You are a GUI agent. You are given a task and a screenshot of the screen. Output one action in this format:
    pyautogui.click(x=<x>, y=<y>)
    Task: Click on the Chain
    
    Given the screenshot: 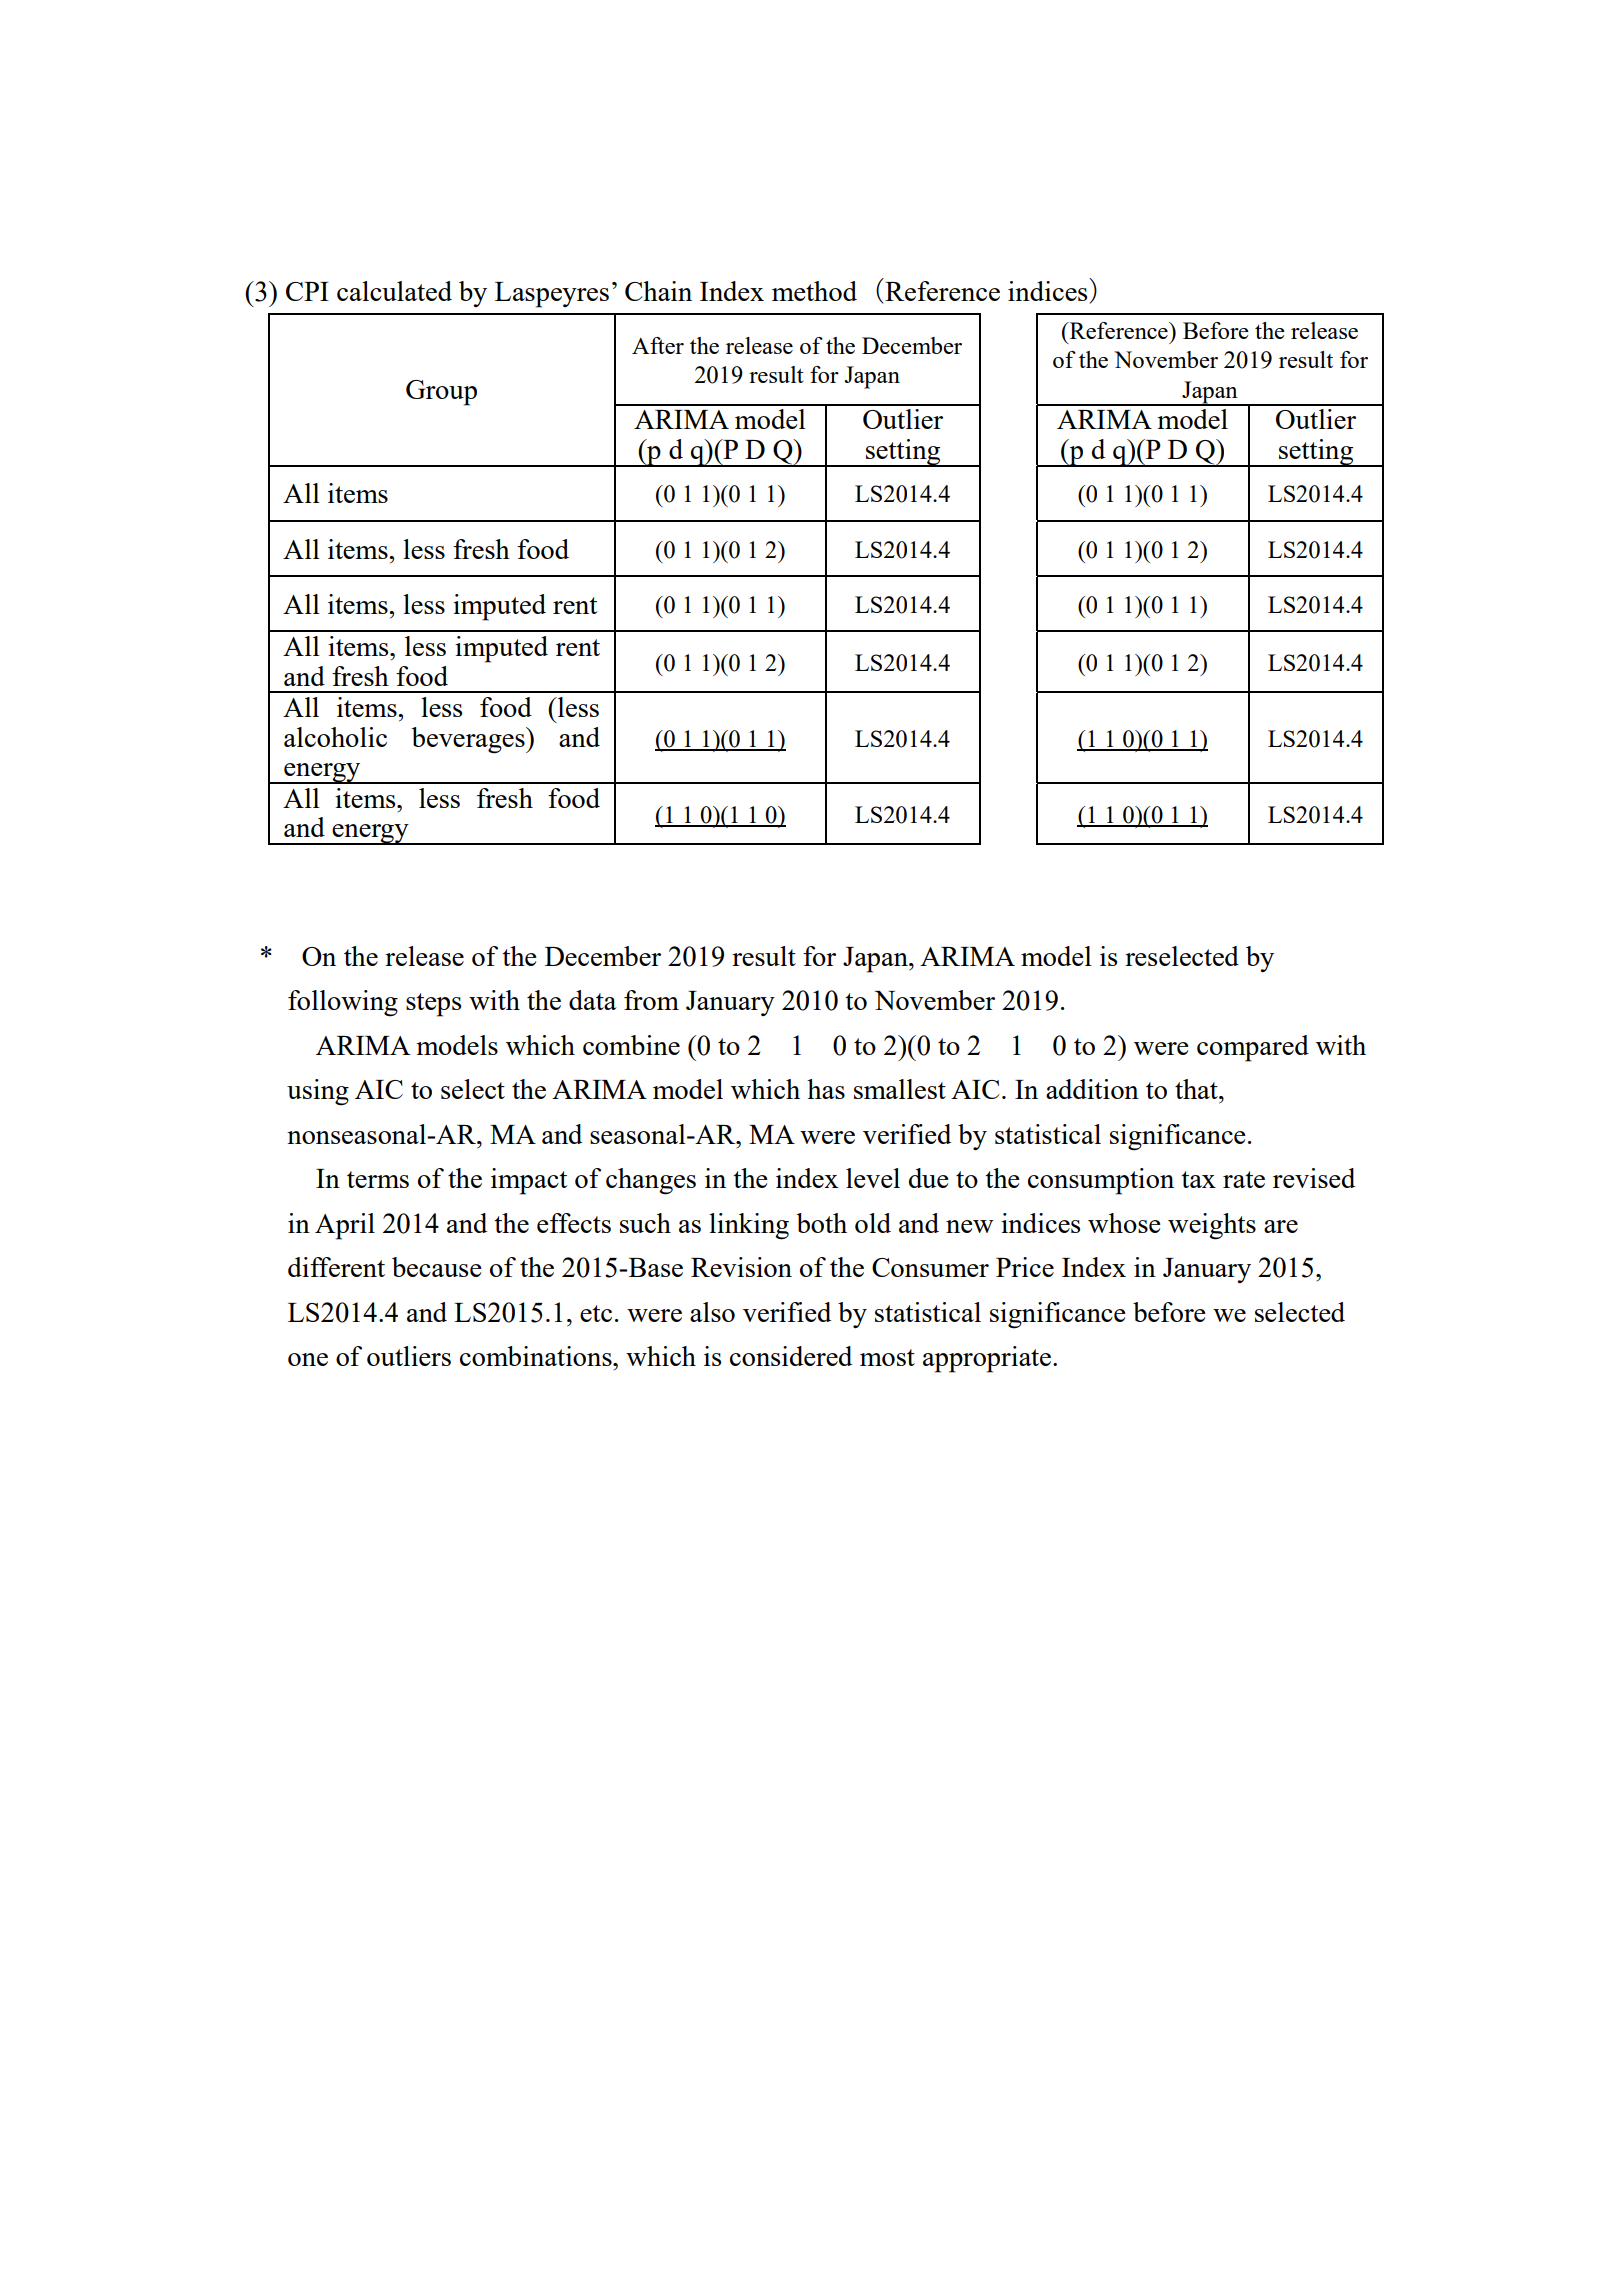 What is the action you would take?
    pyautogui.click(x=658, y=291)
